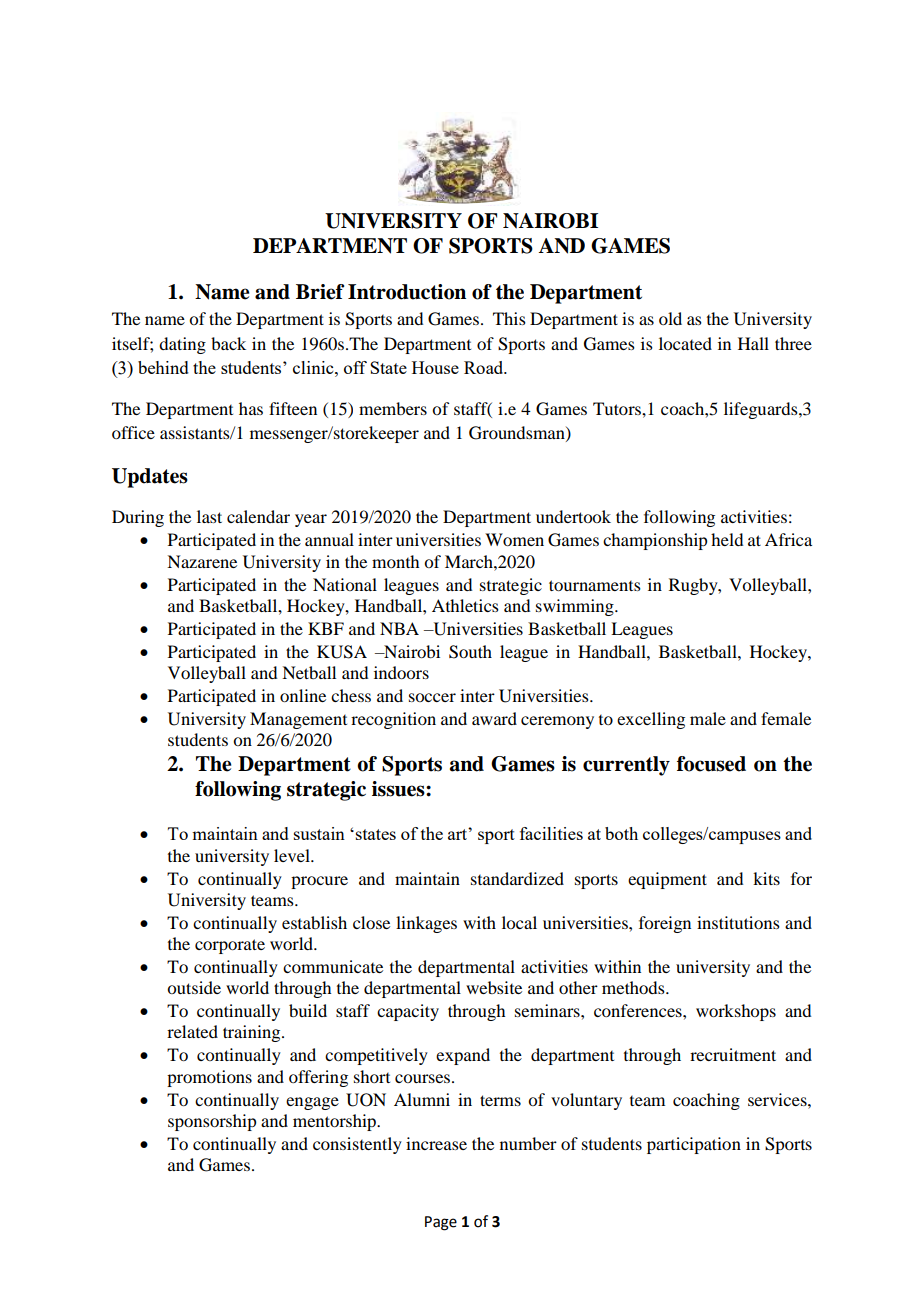 The image size is (924, 1308). What do you see at coordinates (426, 924) in the screenshot?
I see `linkages` at bounding box center [426, 924].
